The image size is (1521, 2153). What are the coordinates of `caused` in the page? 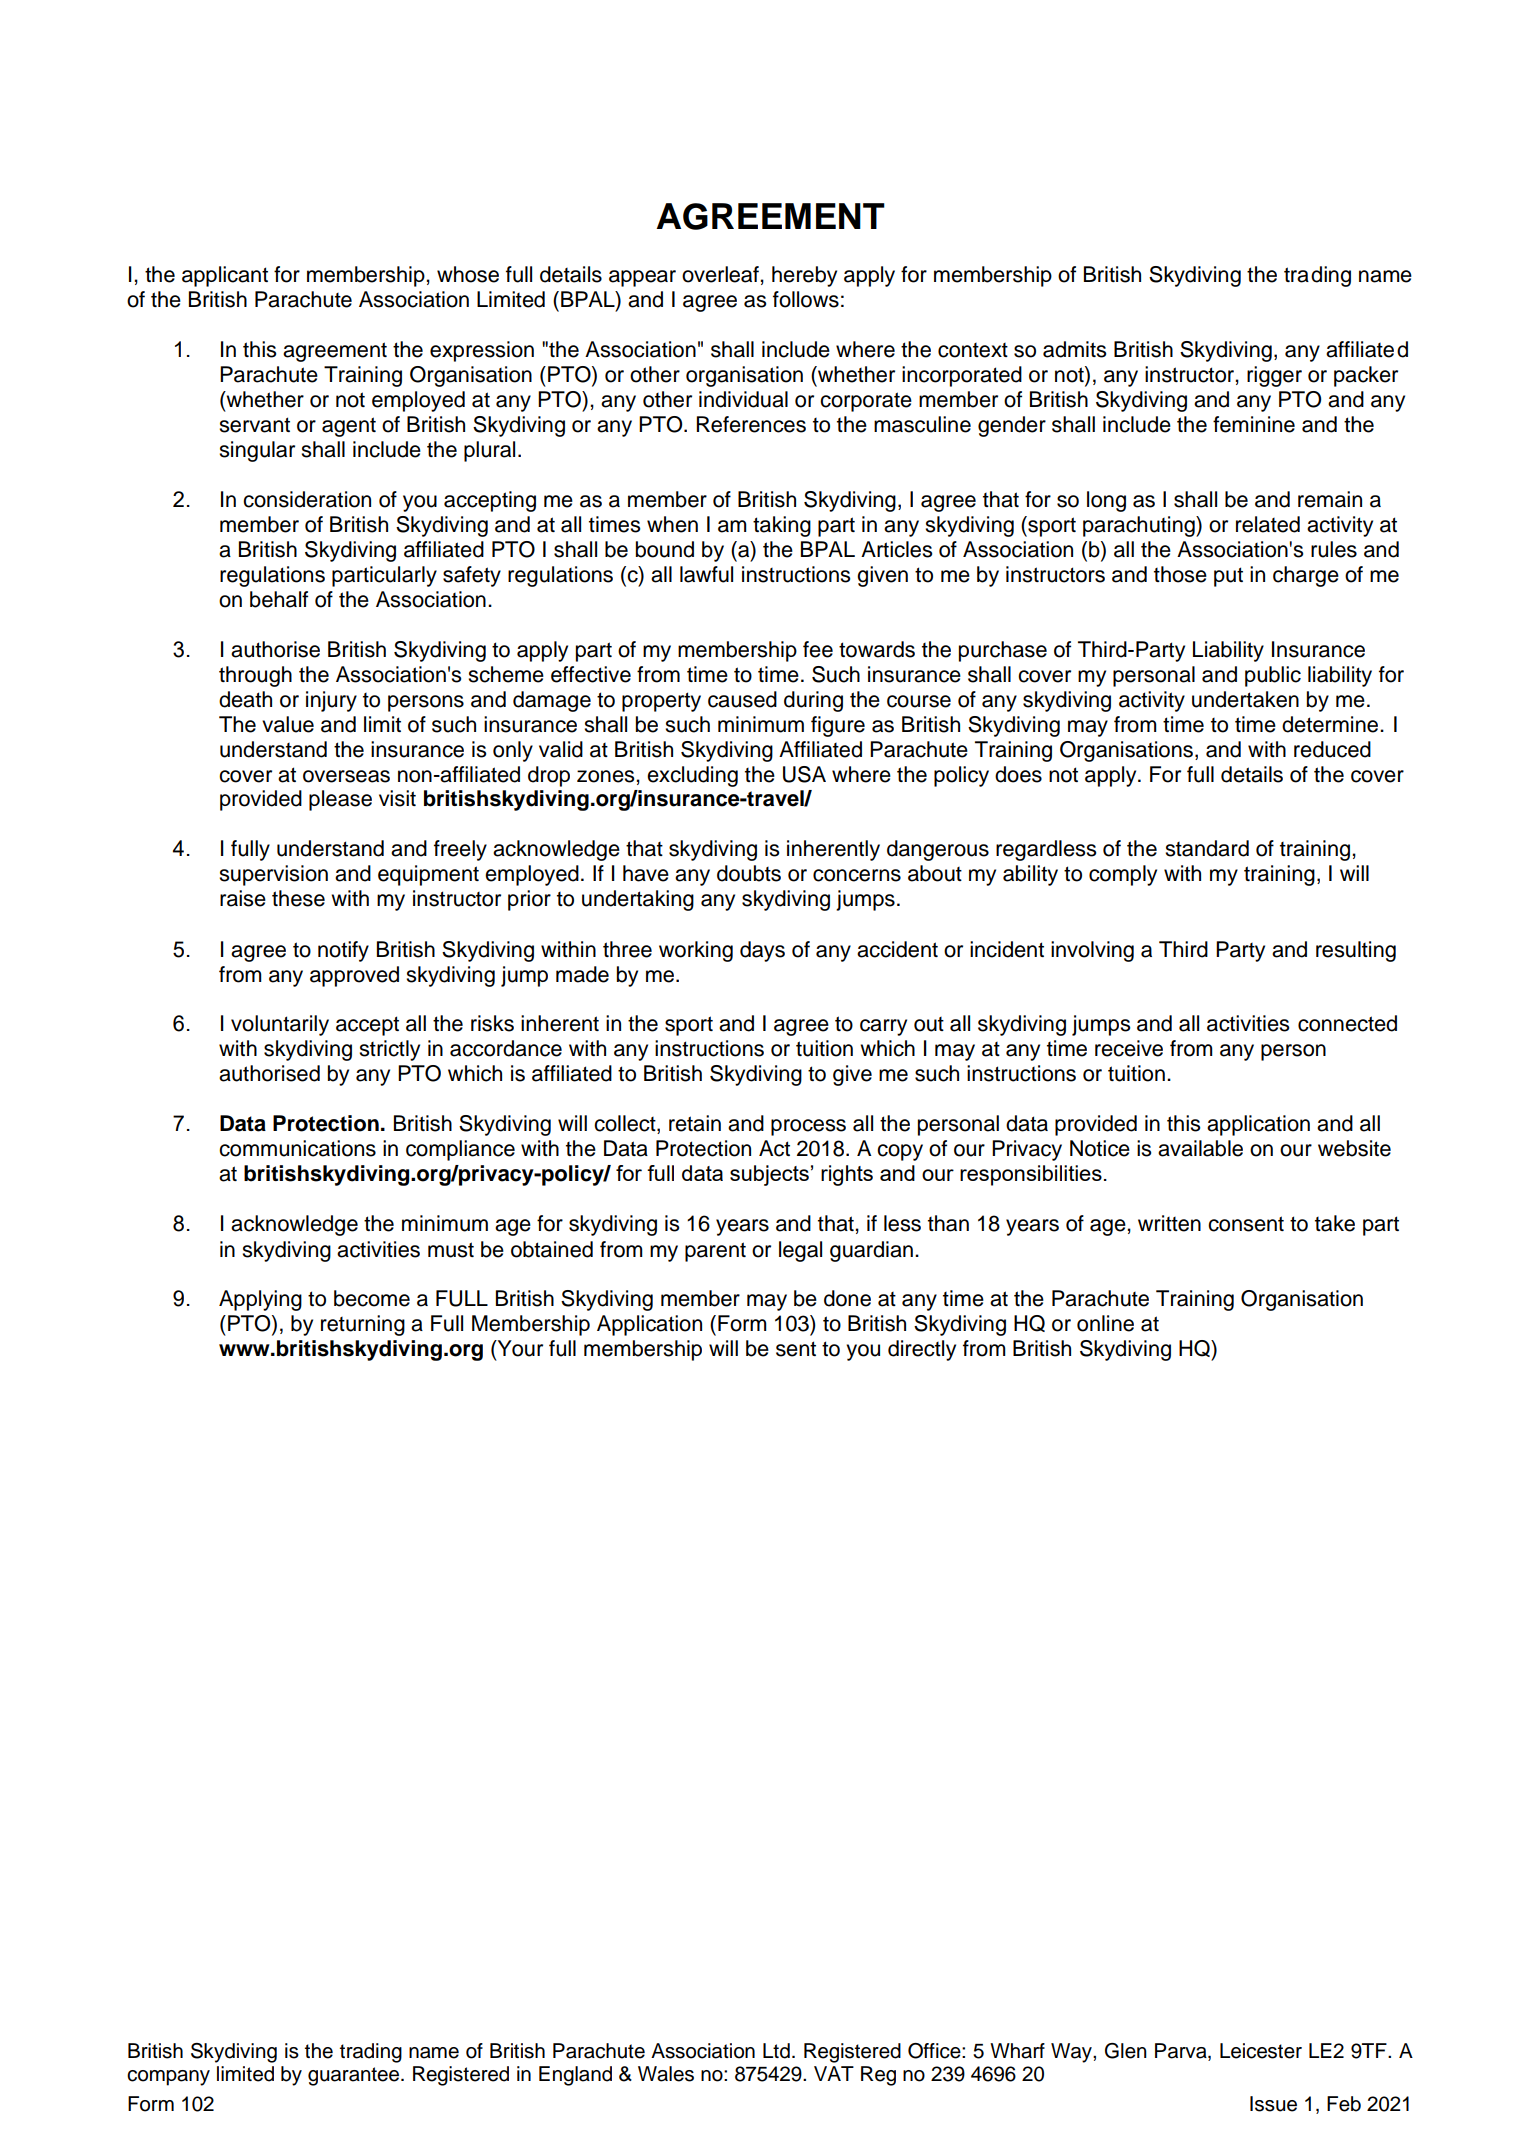 It's located at (742, 699).
